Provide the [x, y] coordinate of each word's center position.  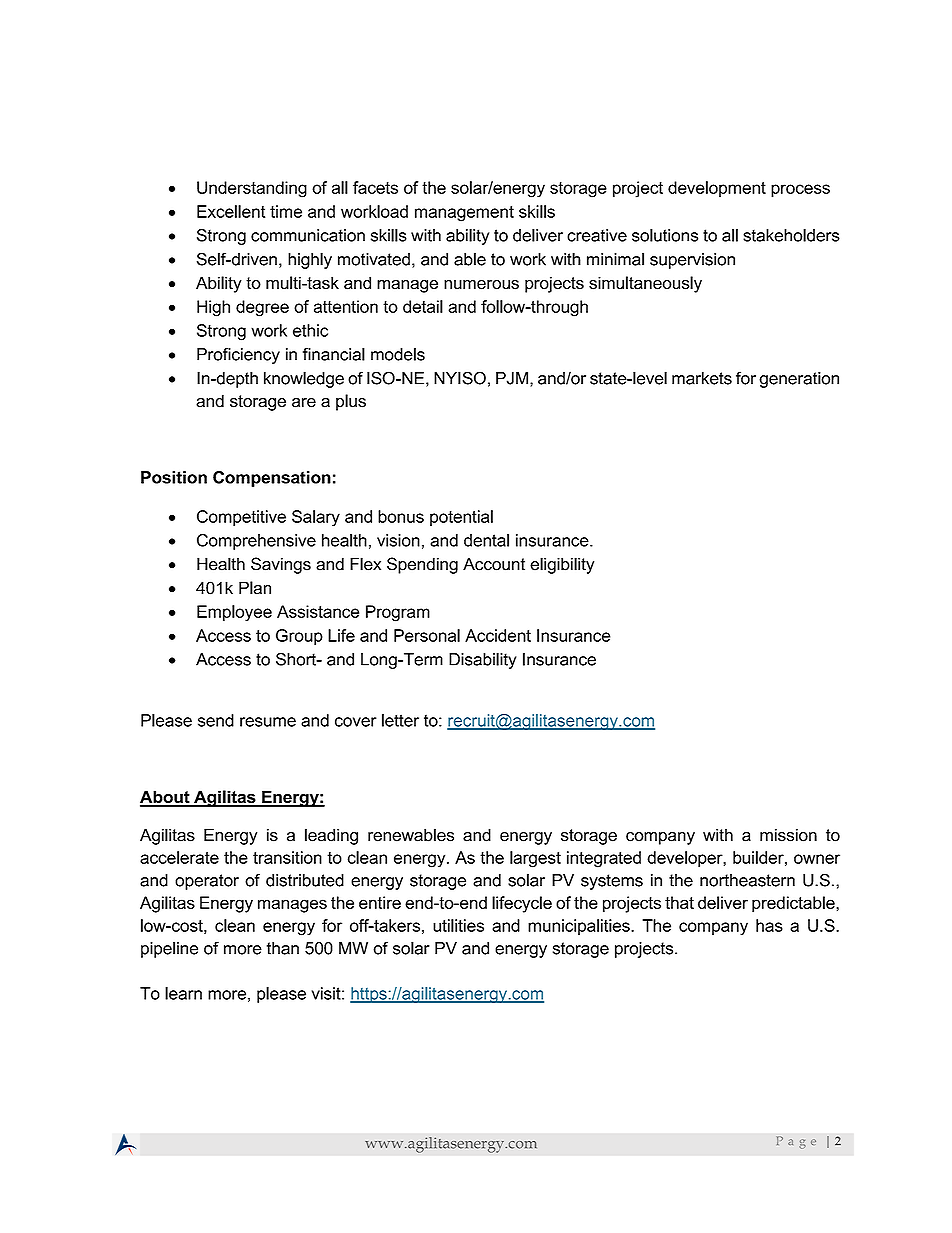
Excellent [231, 211]
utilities [458, 925]
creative [597, 235]
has [769, 925]
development [717, 189]
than [283, 948]
